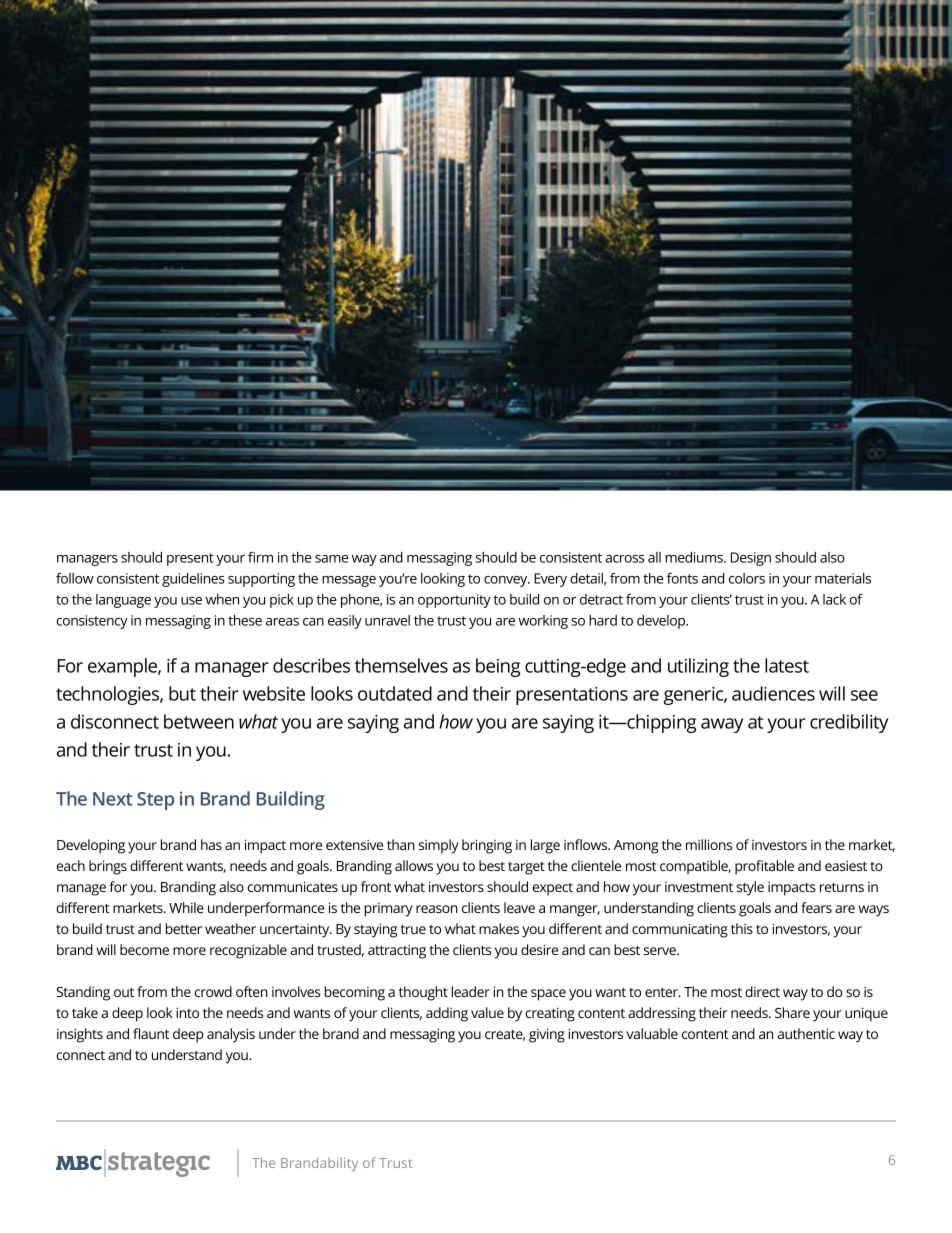 Image resolution: width=952 pixels, height=1233 pixels. Describe the element at coordinates (193, 580) in the page. I see `guidelines` at that location.
